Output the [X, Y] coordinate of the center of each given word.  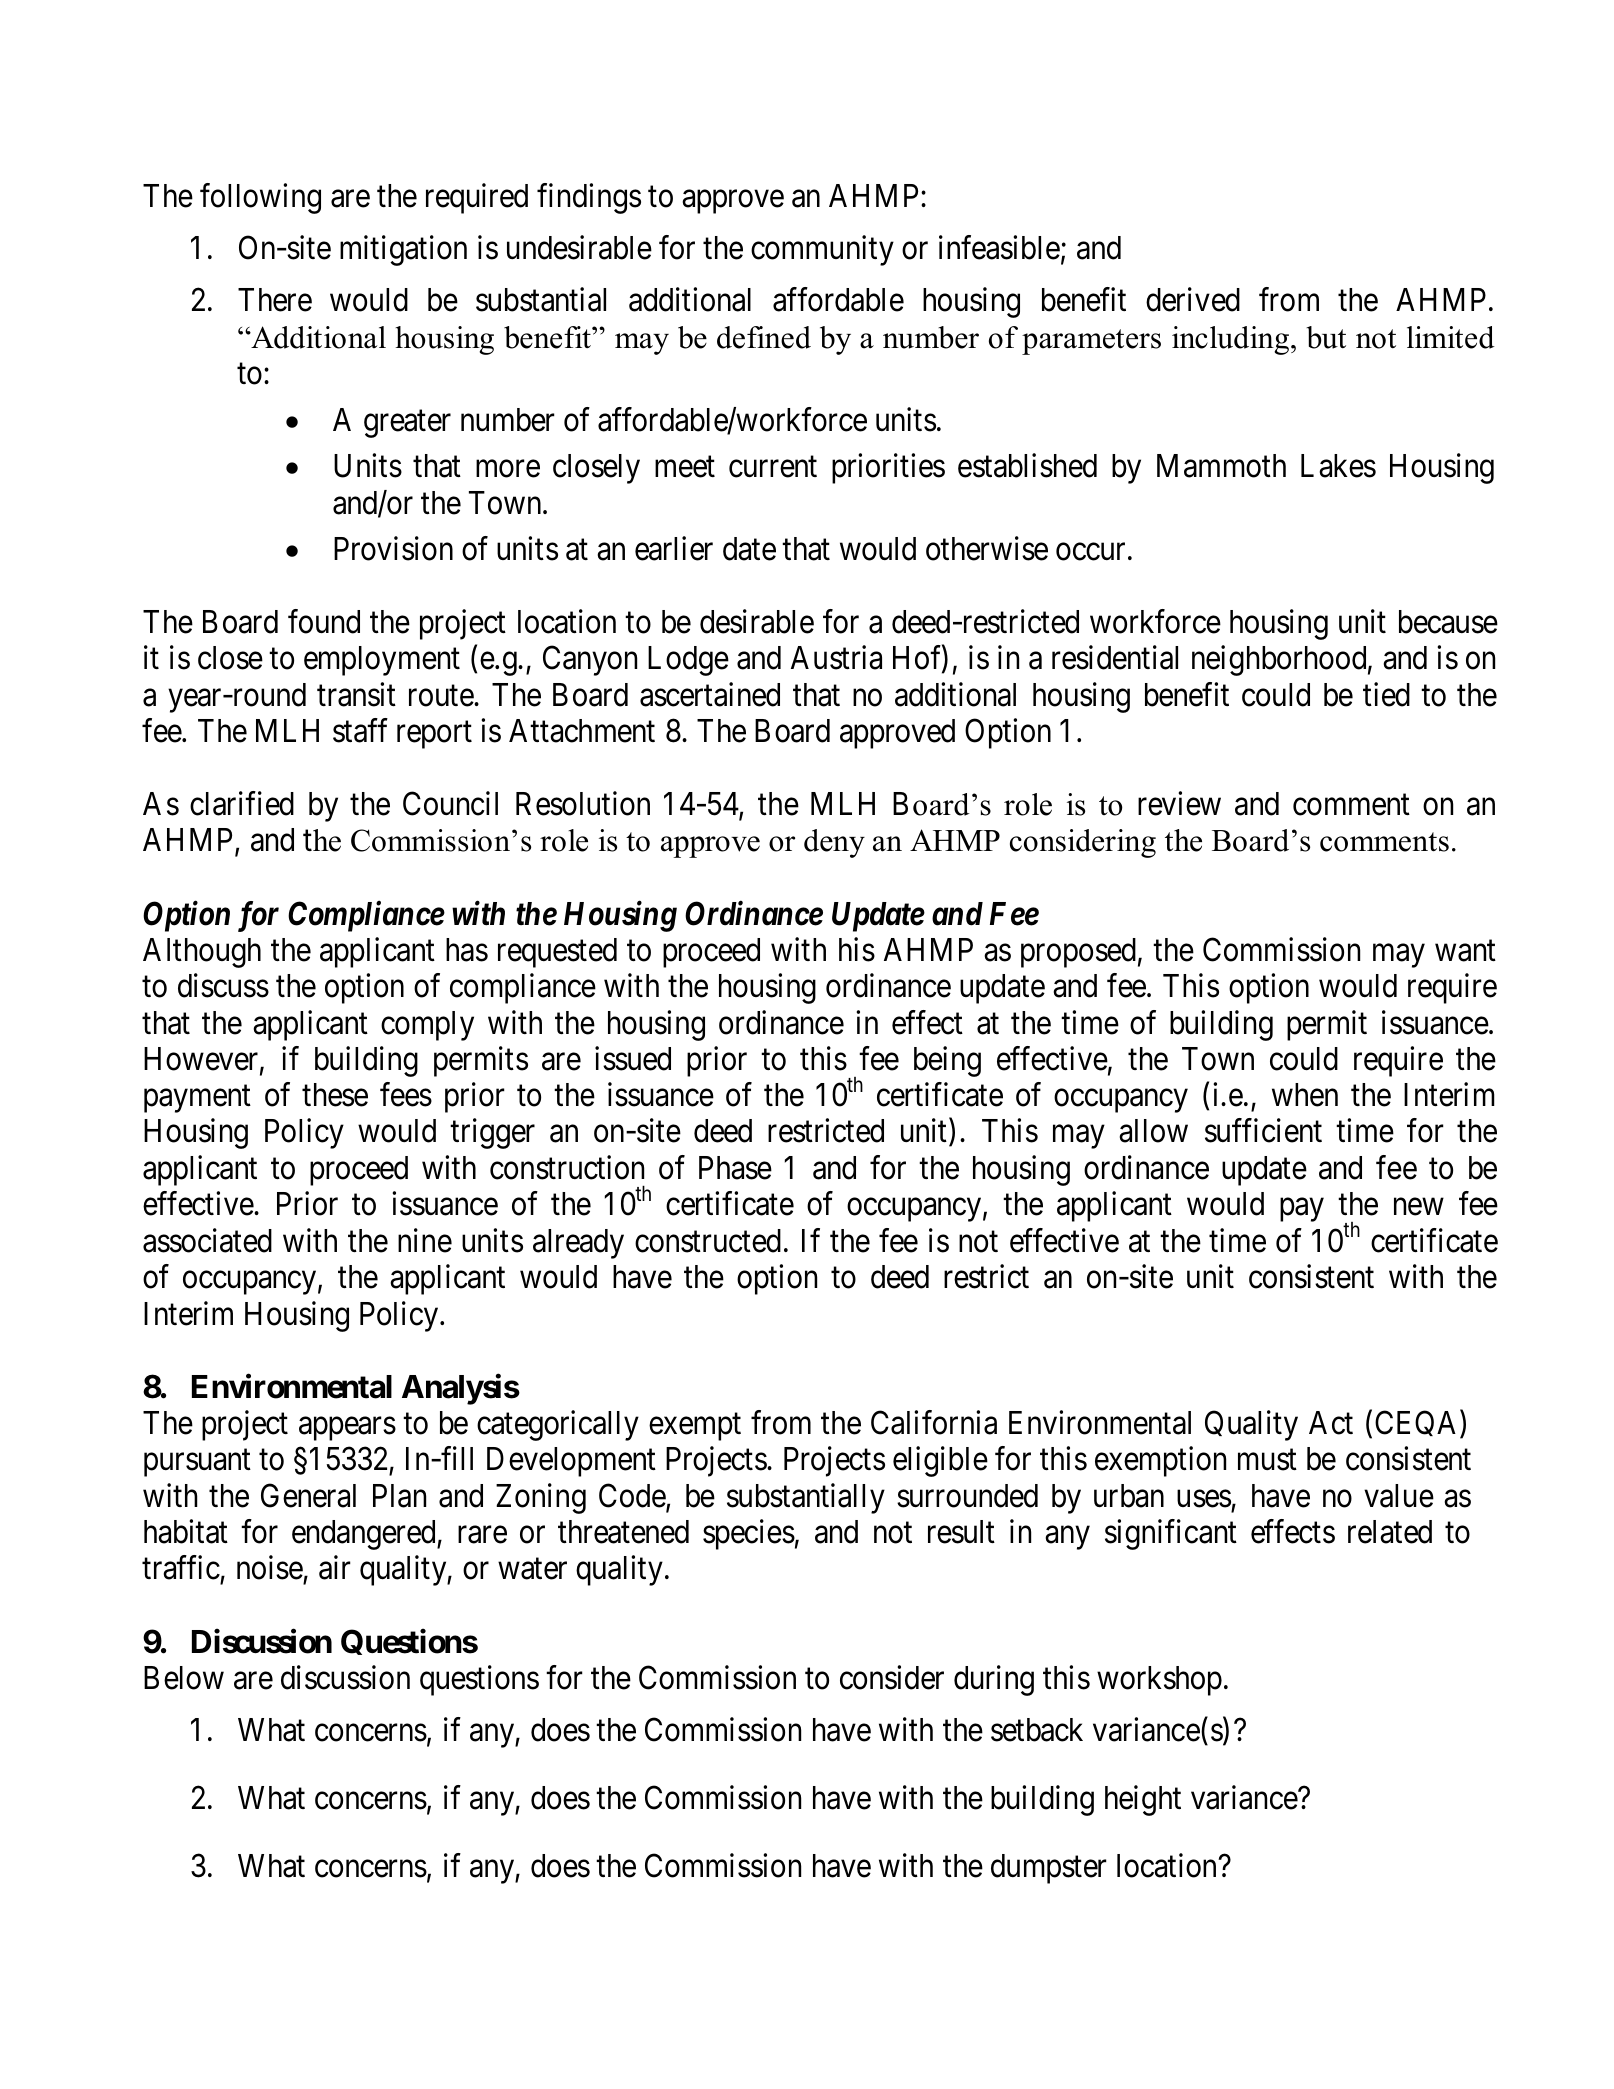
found [324, 622]
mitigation [403, 251]
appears [347, 1429]
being [947, 1061]
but [1326, 337]
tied [1386, 694]
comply [427, 1026]
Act [1331, 1423]
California [934, 1422]
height [1143, 1801]
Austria [836, 658]
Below [184, 1678]
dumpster [1049, 1869]
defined [764, 337]
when [1305, 1095]
